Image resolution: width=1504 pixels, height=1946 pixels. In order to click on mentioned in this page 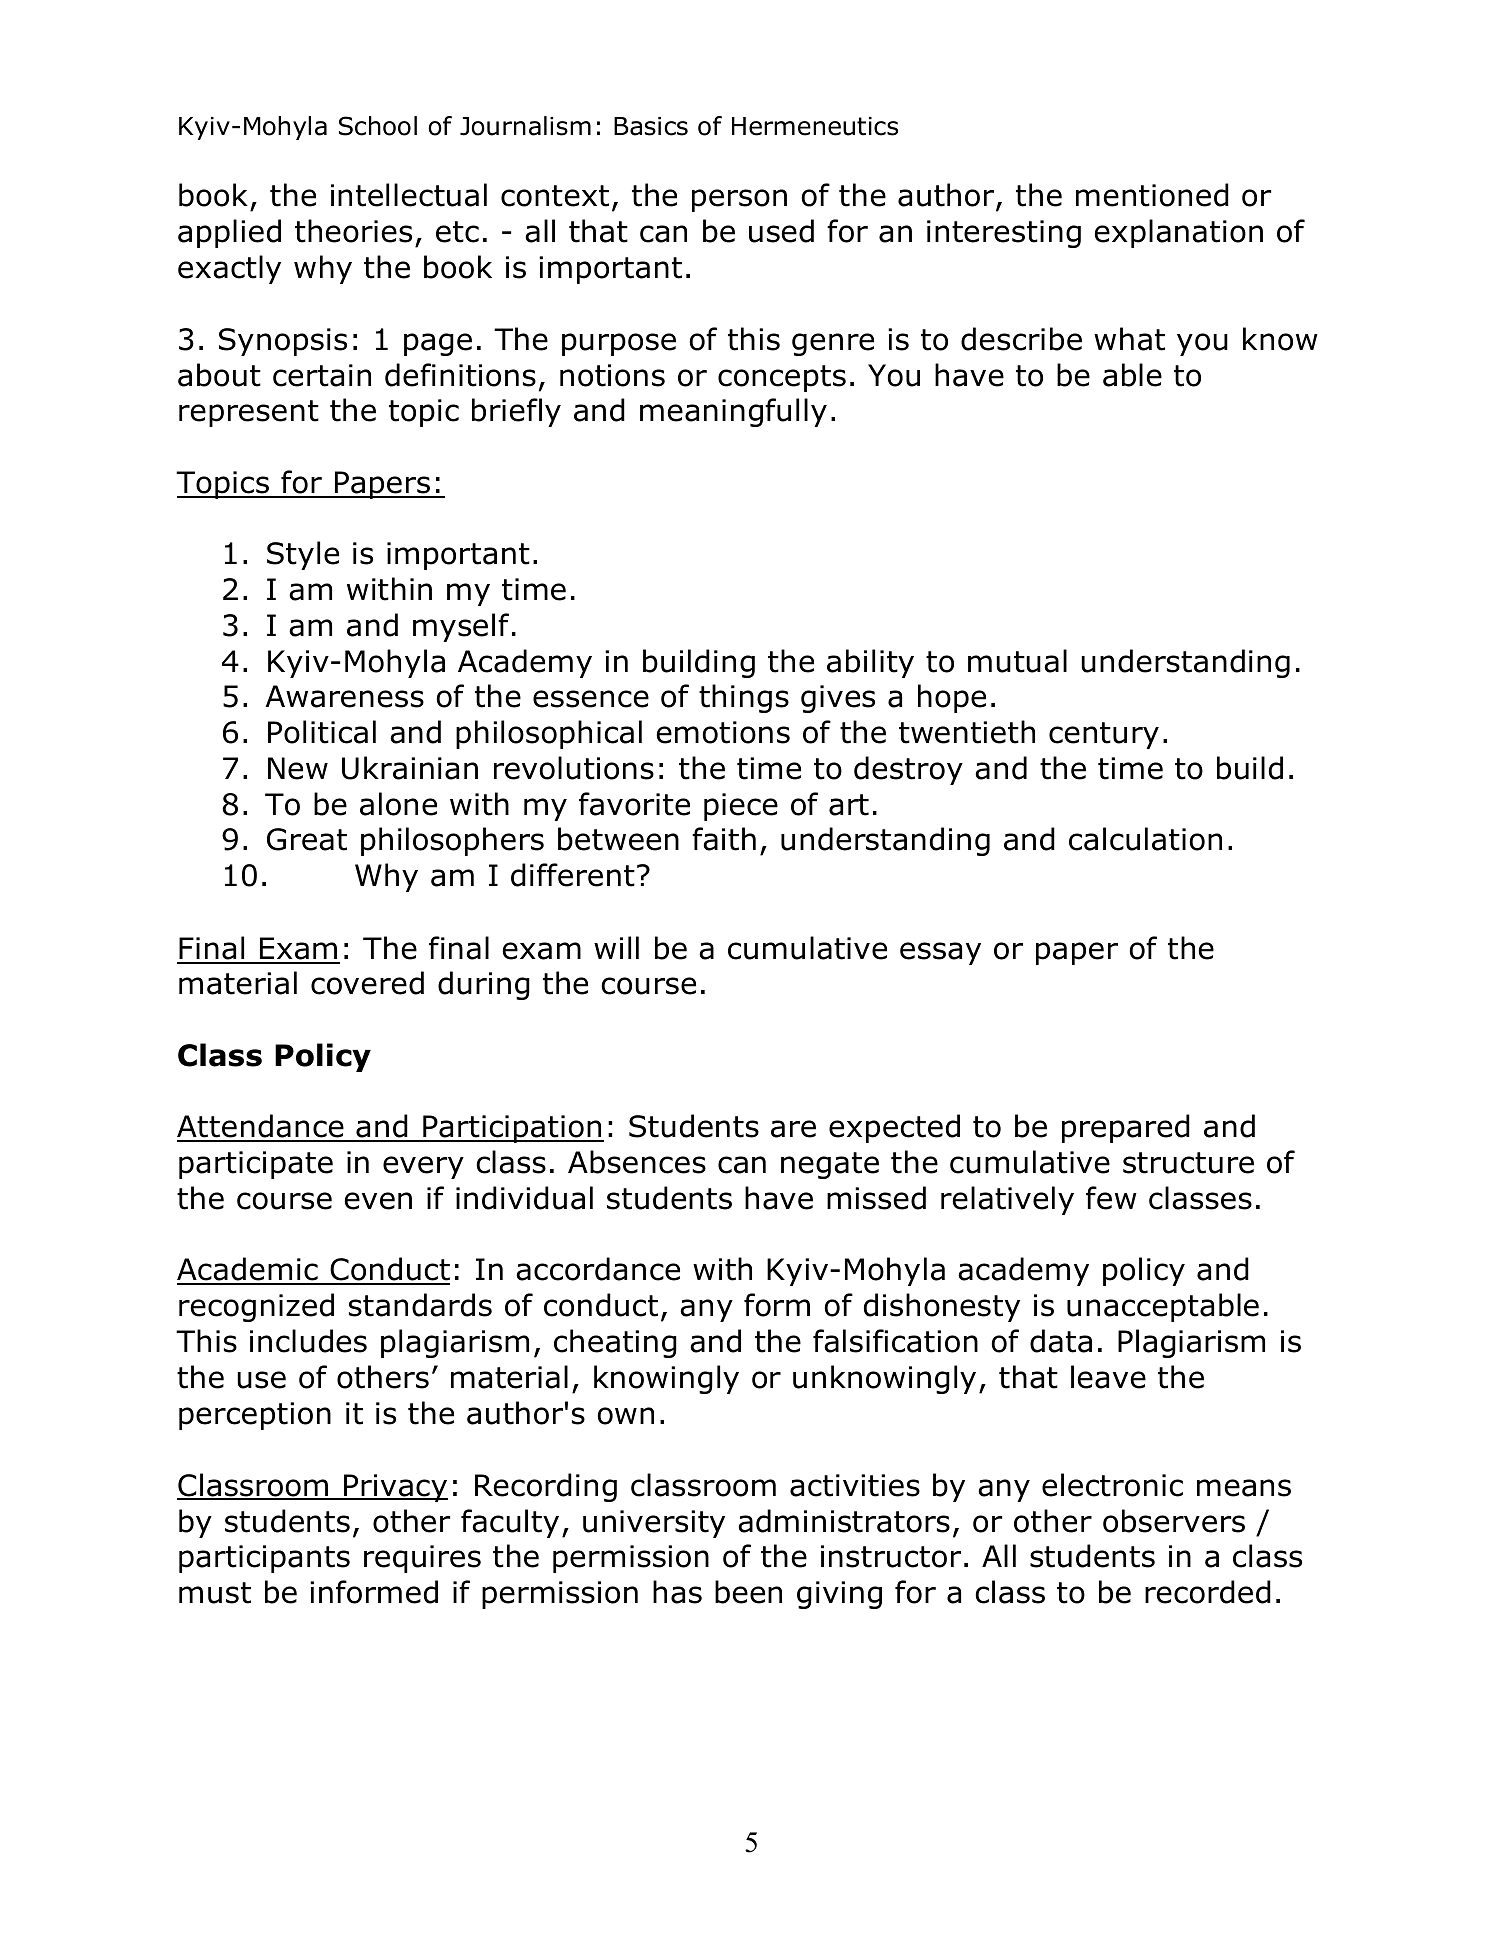, I will do `click(1152, 195)`.
